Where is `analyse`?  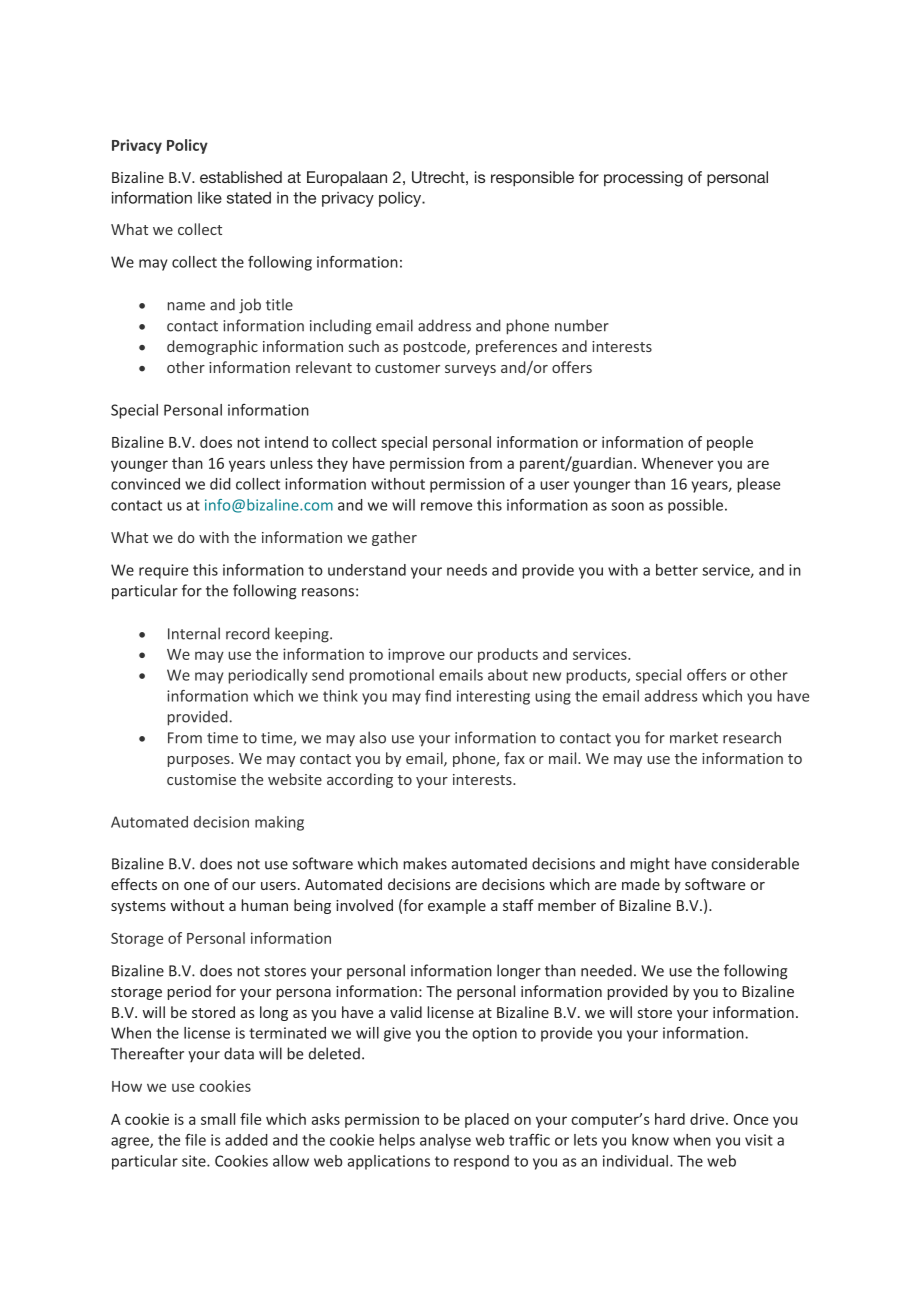 analyse is located at coordinates (445, 1141).
